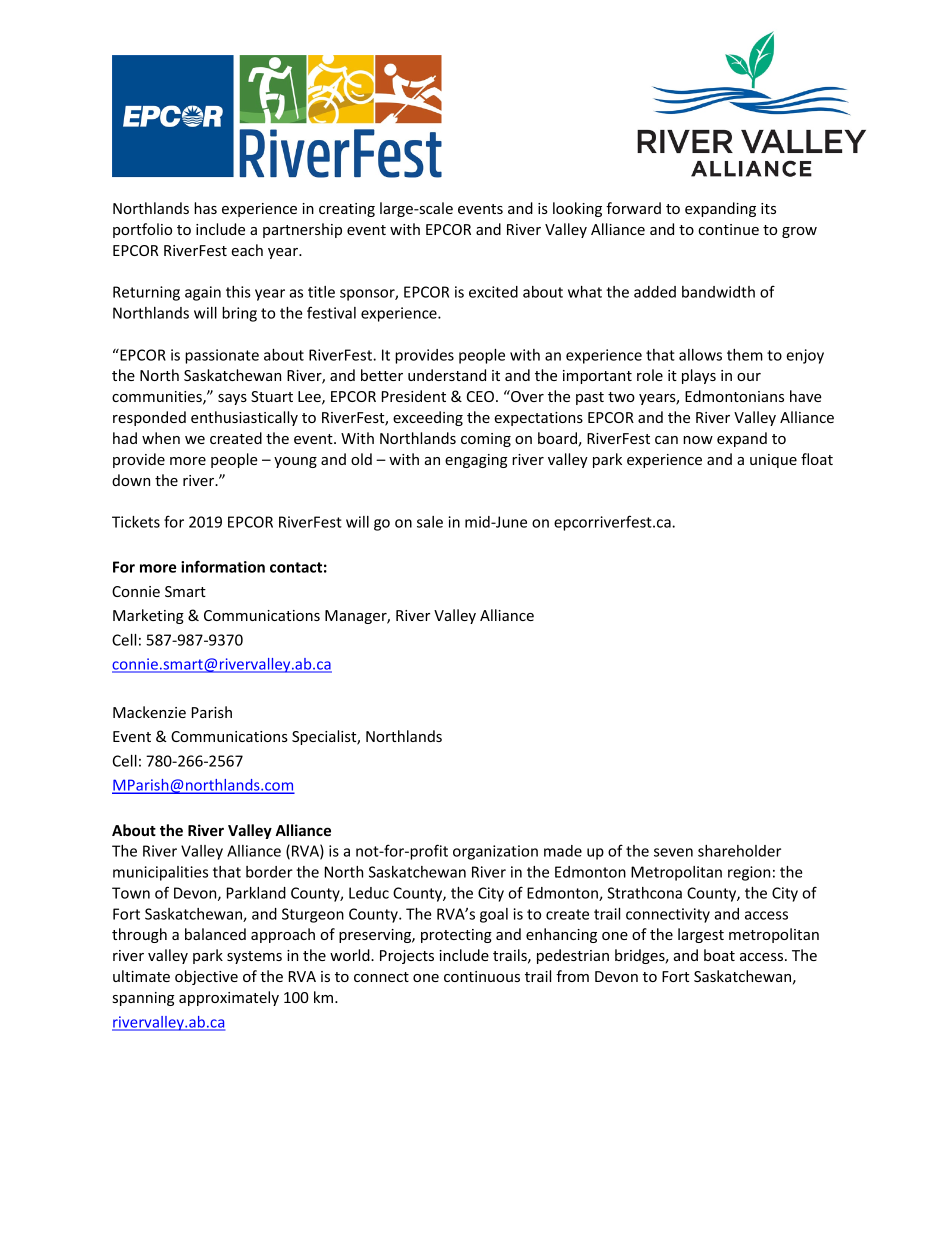 The height and width of the screenshot is (1233, 952). I want to click on continuous, so click(482, 976).
